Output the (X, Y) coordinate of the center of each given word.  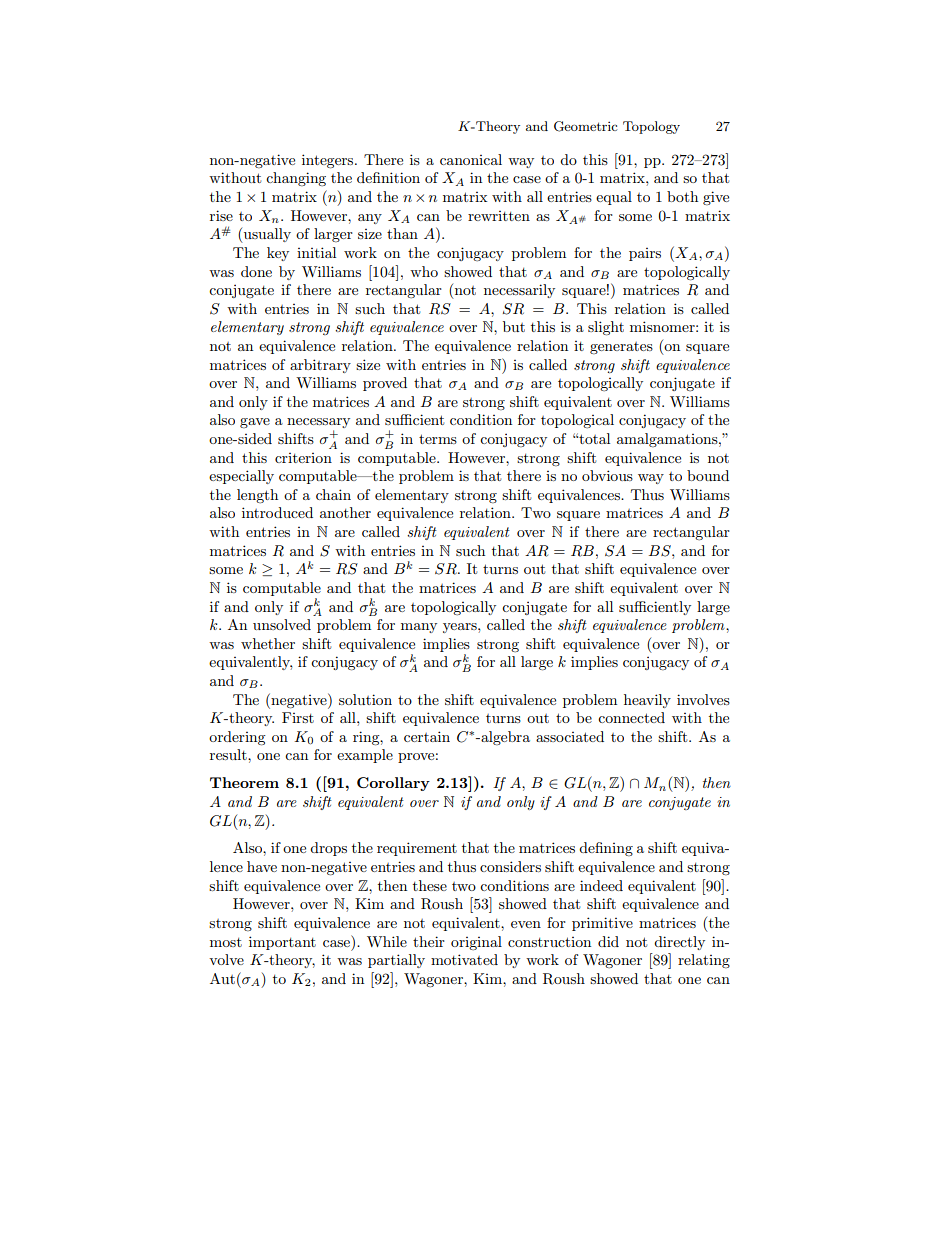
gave (255, 423)
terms (438, 439)
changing (296, 179)
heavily (647, 701)
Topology (651, 127)
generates (621, 348)
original (476, 943)
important (282, 943)
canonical (471, 159)
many (419, 628)
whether (268, 643)
